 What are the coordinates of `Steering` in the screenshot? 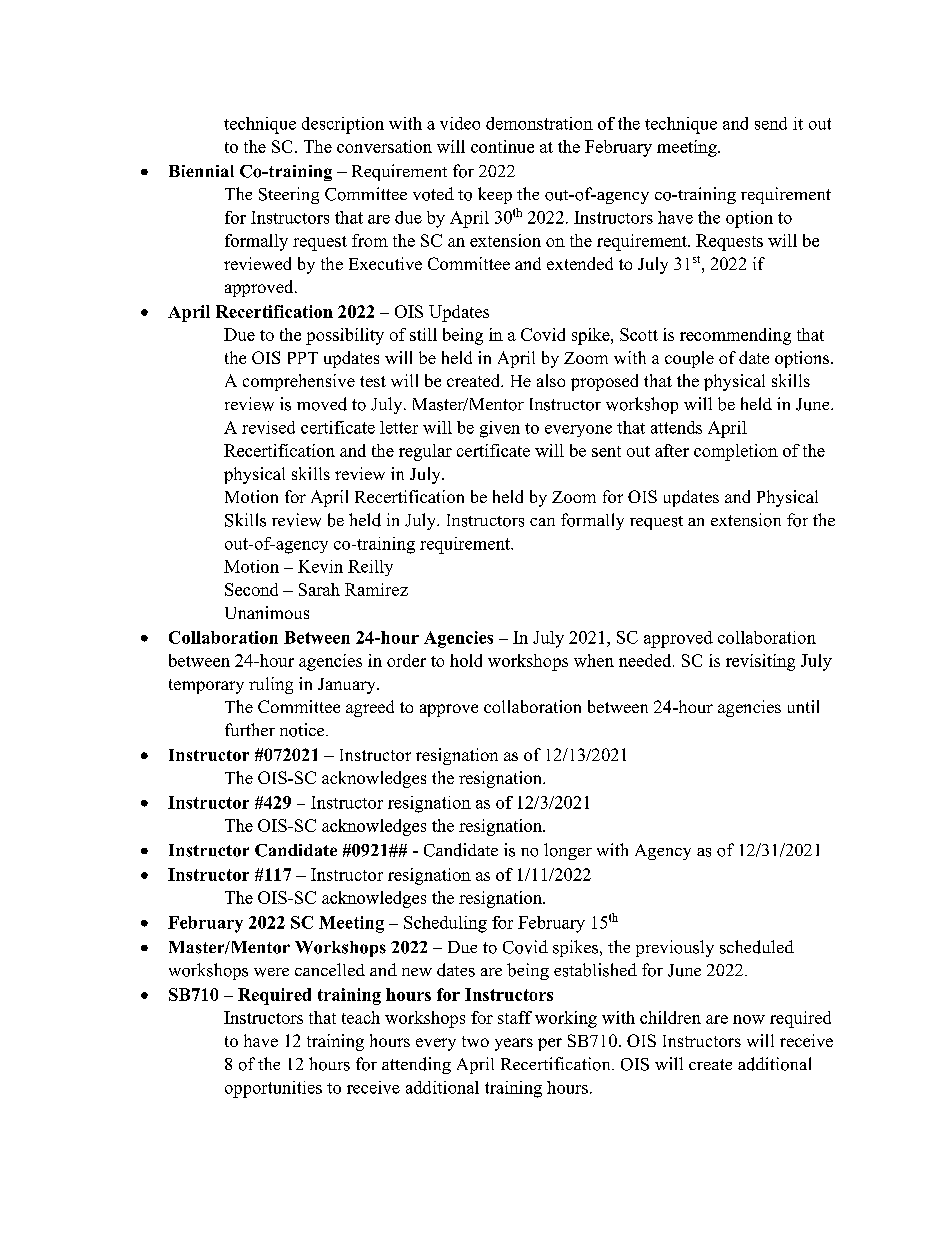 It's located at (289, 195).
